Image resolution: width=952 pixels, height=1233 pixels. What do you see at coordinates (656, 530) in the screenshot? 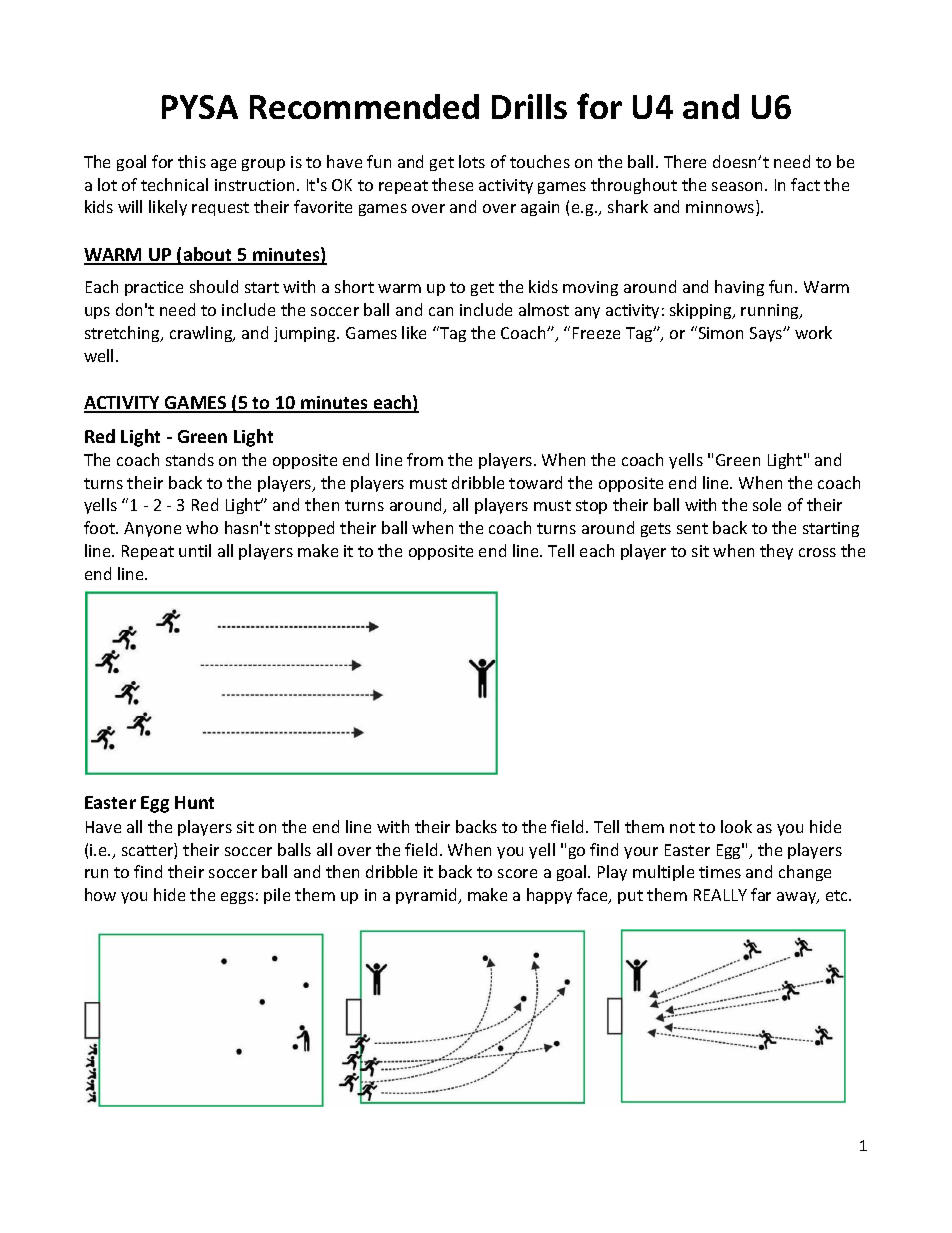
I see `gets` at bounding box center [656, 530].
